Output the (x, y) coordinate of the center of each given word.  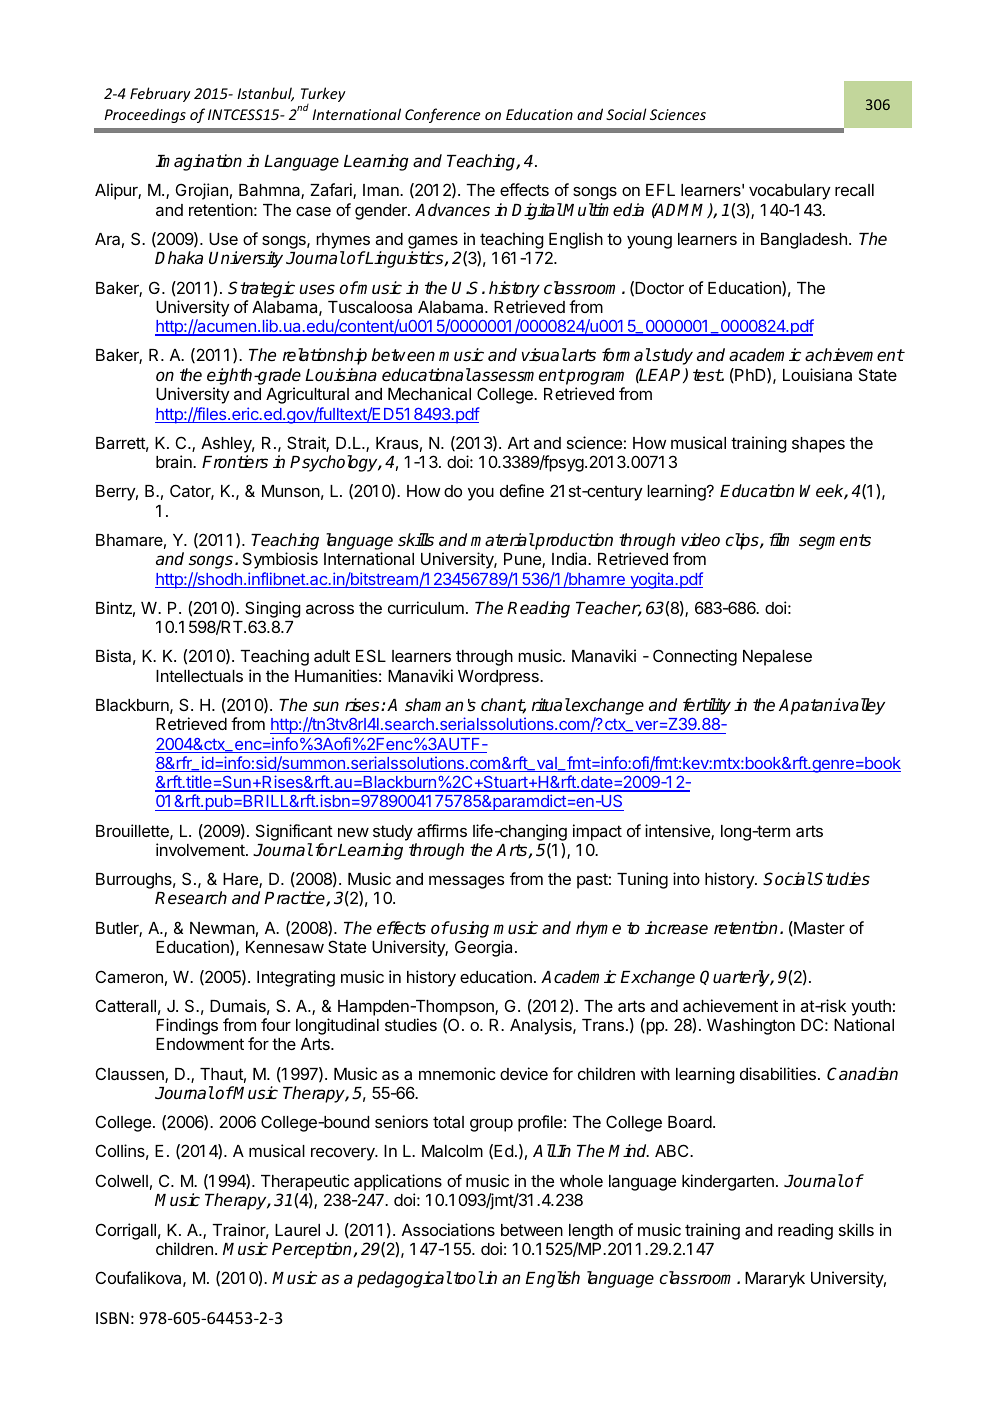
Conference (442, 115)
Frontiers (235, 462)
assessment (518, 375)
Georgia (485, 948)
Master (818, 928)
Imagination (198, 162)
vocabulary (790, 192)
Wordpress (499, 678)
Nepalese (777, 658)
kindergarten (728, 1182)
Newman (222, 928)
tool (469, 1278)
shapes (818, 445)
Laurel (297, 1230)
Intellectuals (199, 676)
